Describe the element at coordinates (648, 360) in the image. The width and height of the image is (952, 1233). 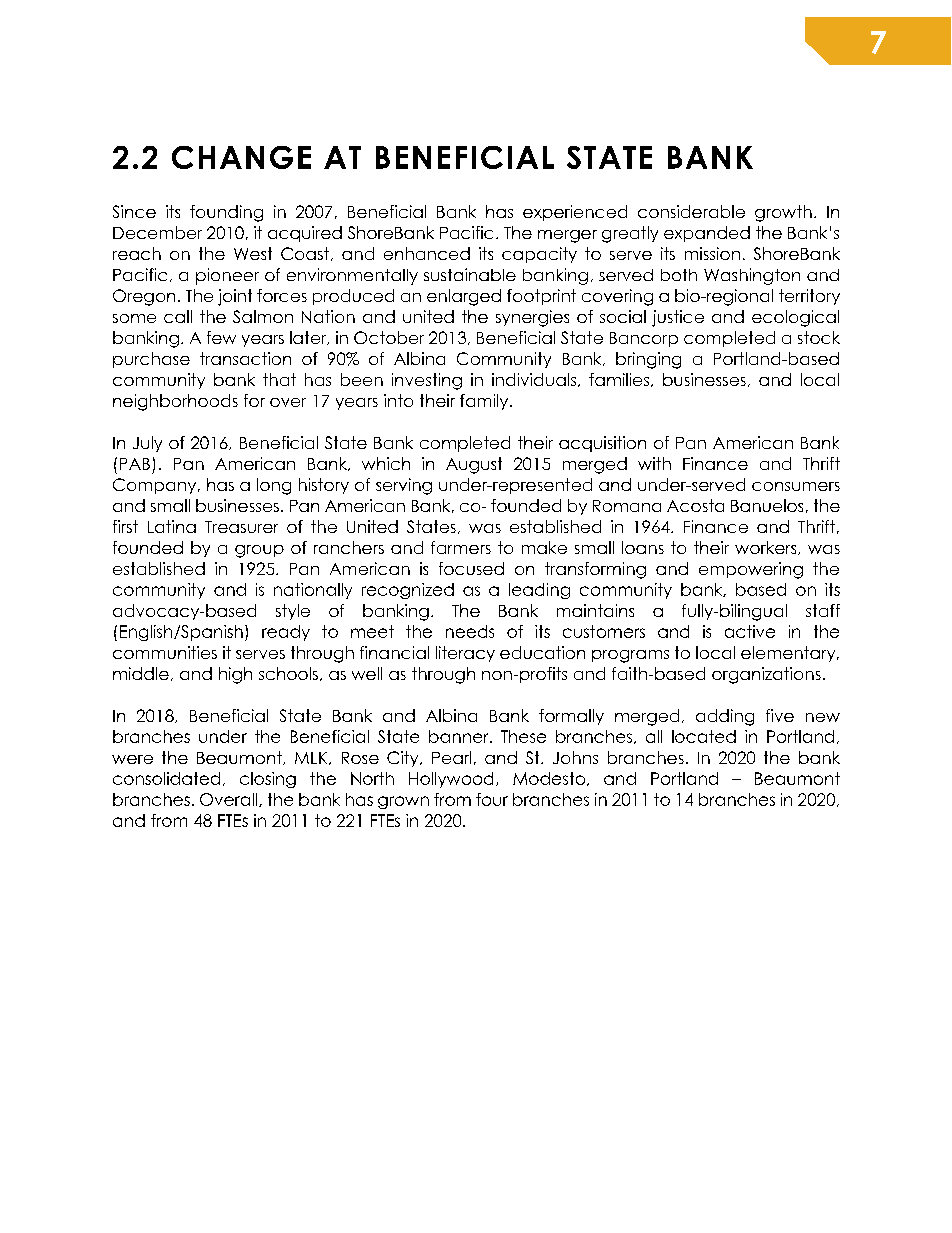
I see `bringing` at that location.
